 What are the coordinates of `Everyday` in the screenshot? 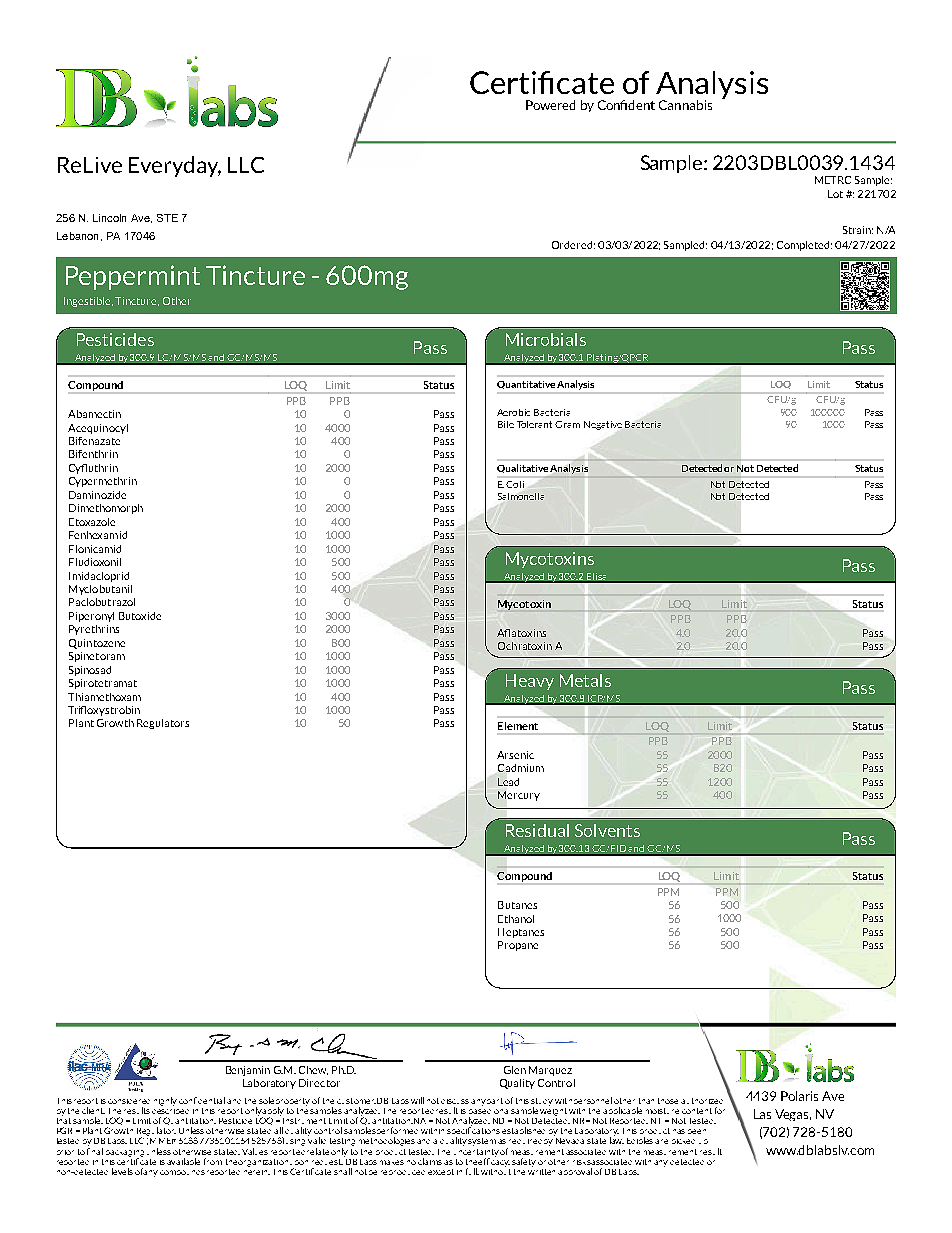 It's located at (175, 166).
